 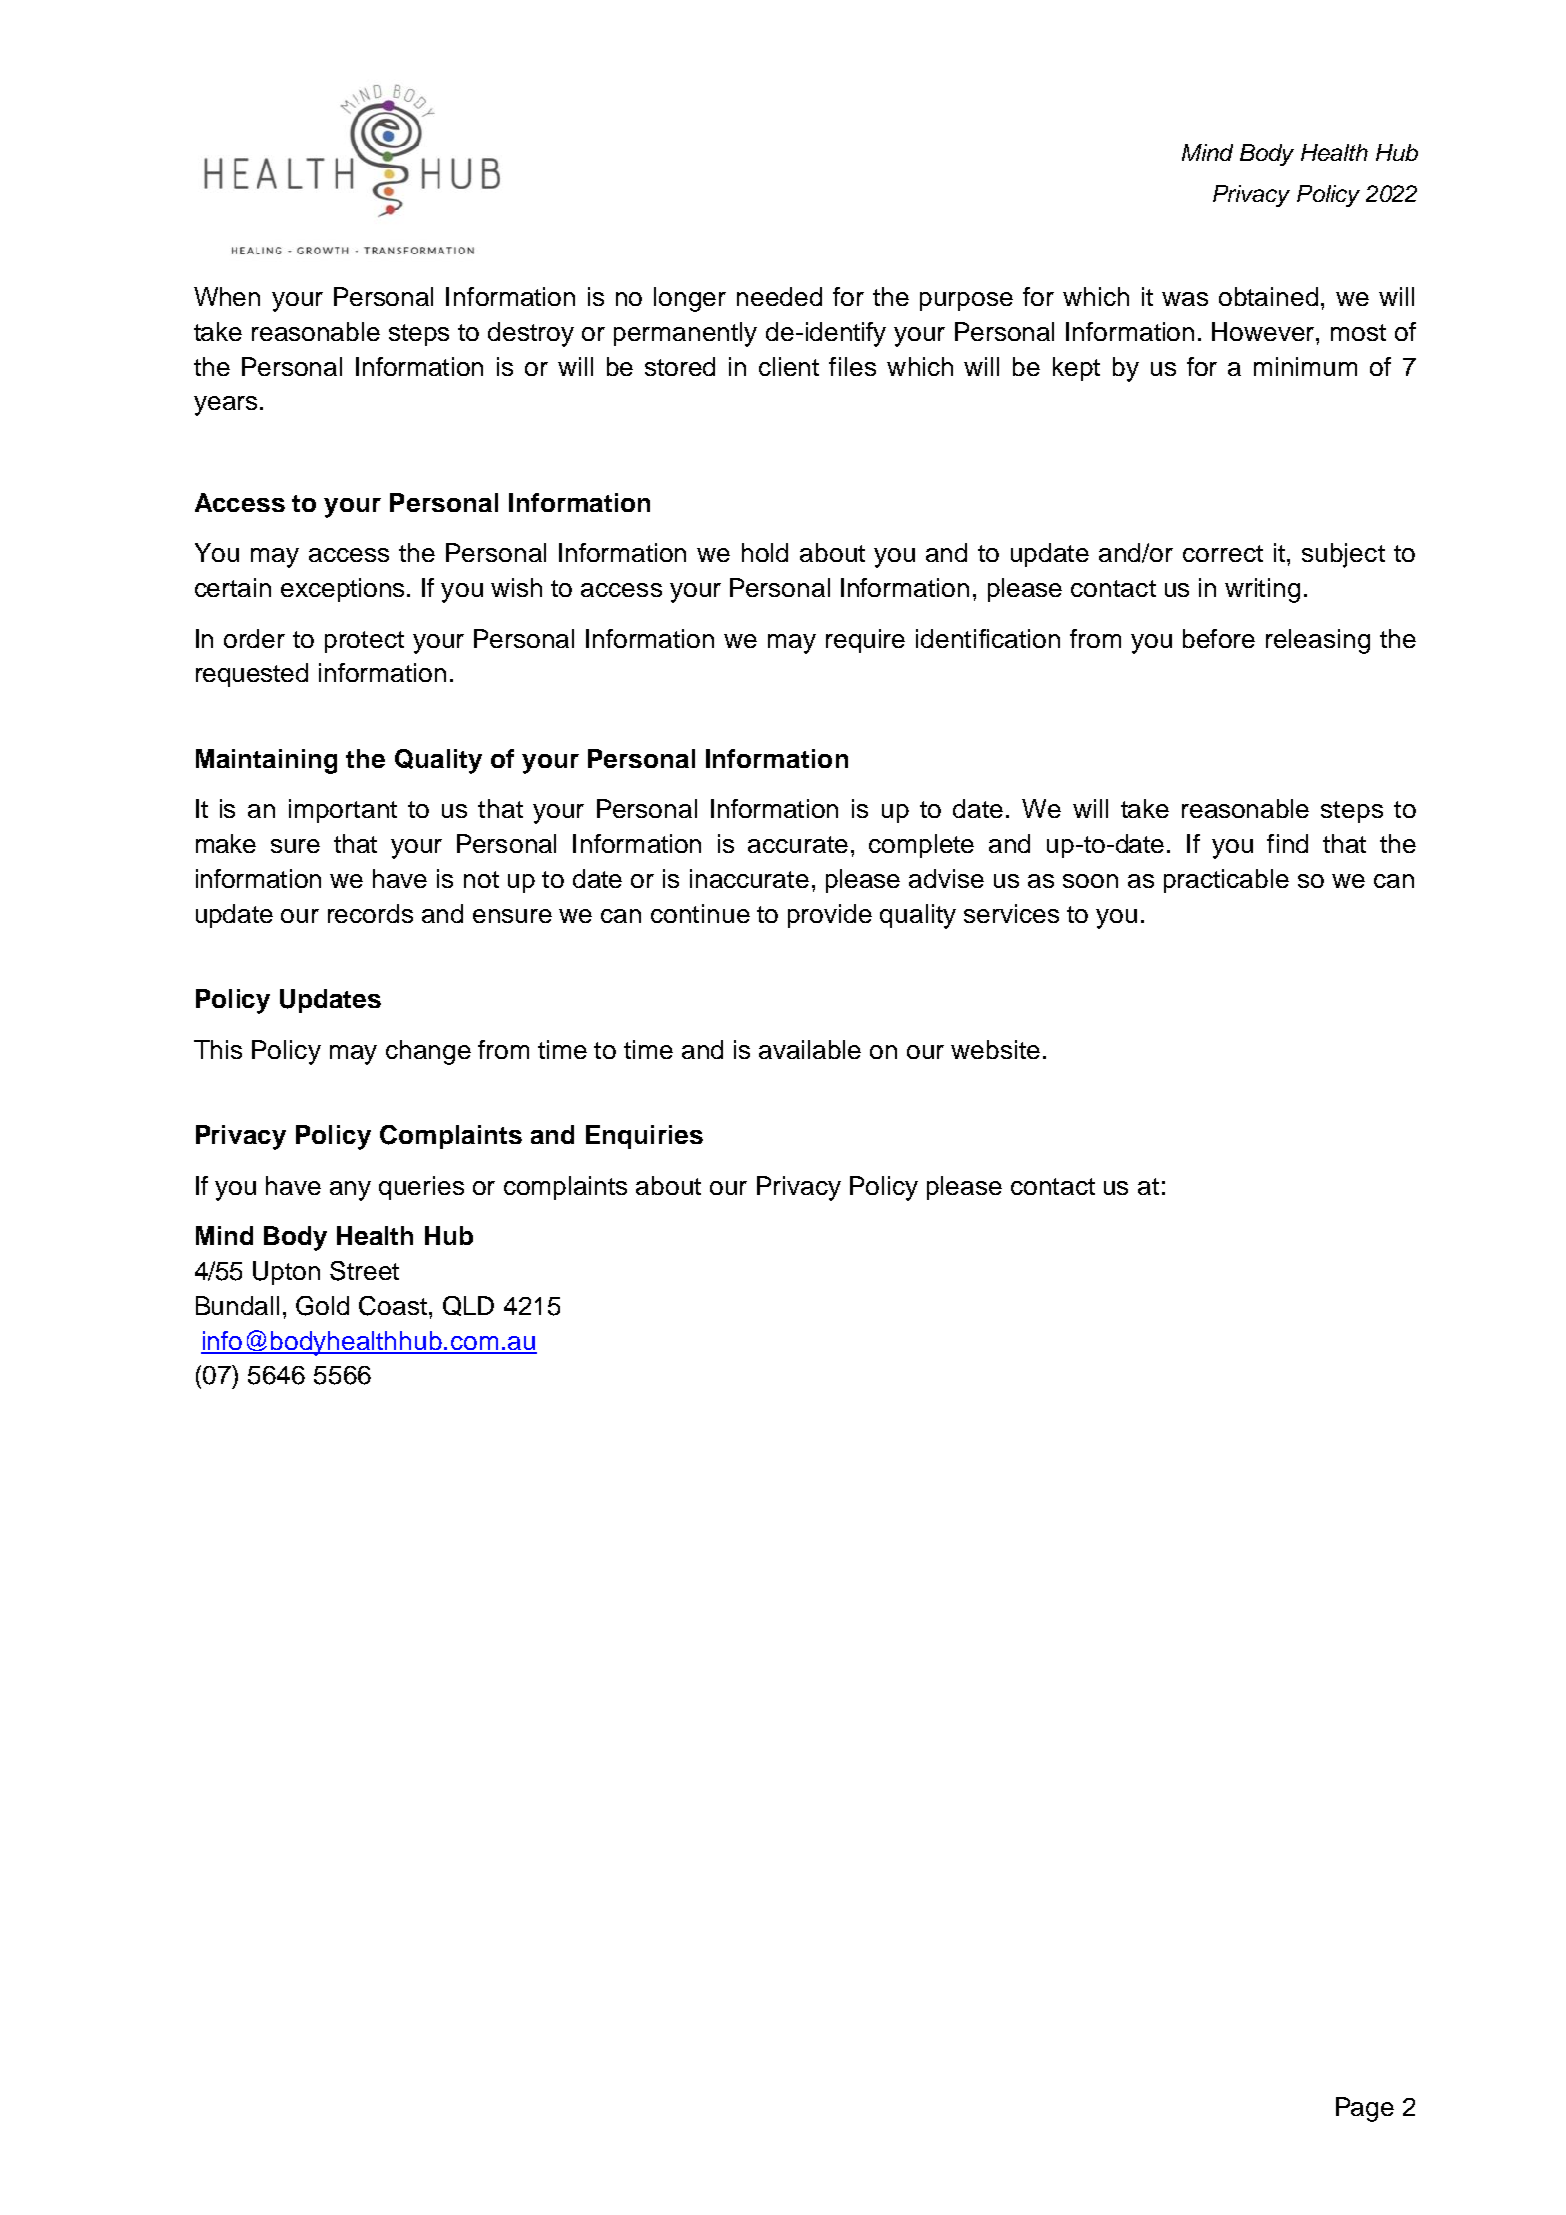 What do you see at coordinates (468, 1306) in the page?
I see `QLD` at bounding box center [468, 1306].
